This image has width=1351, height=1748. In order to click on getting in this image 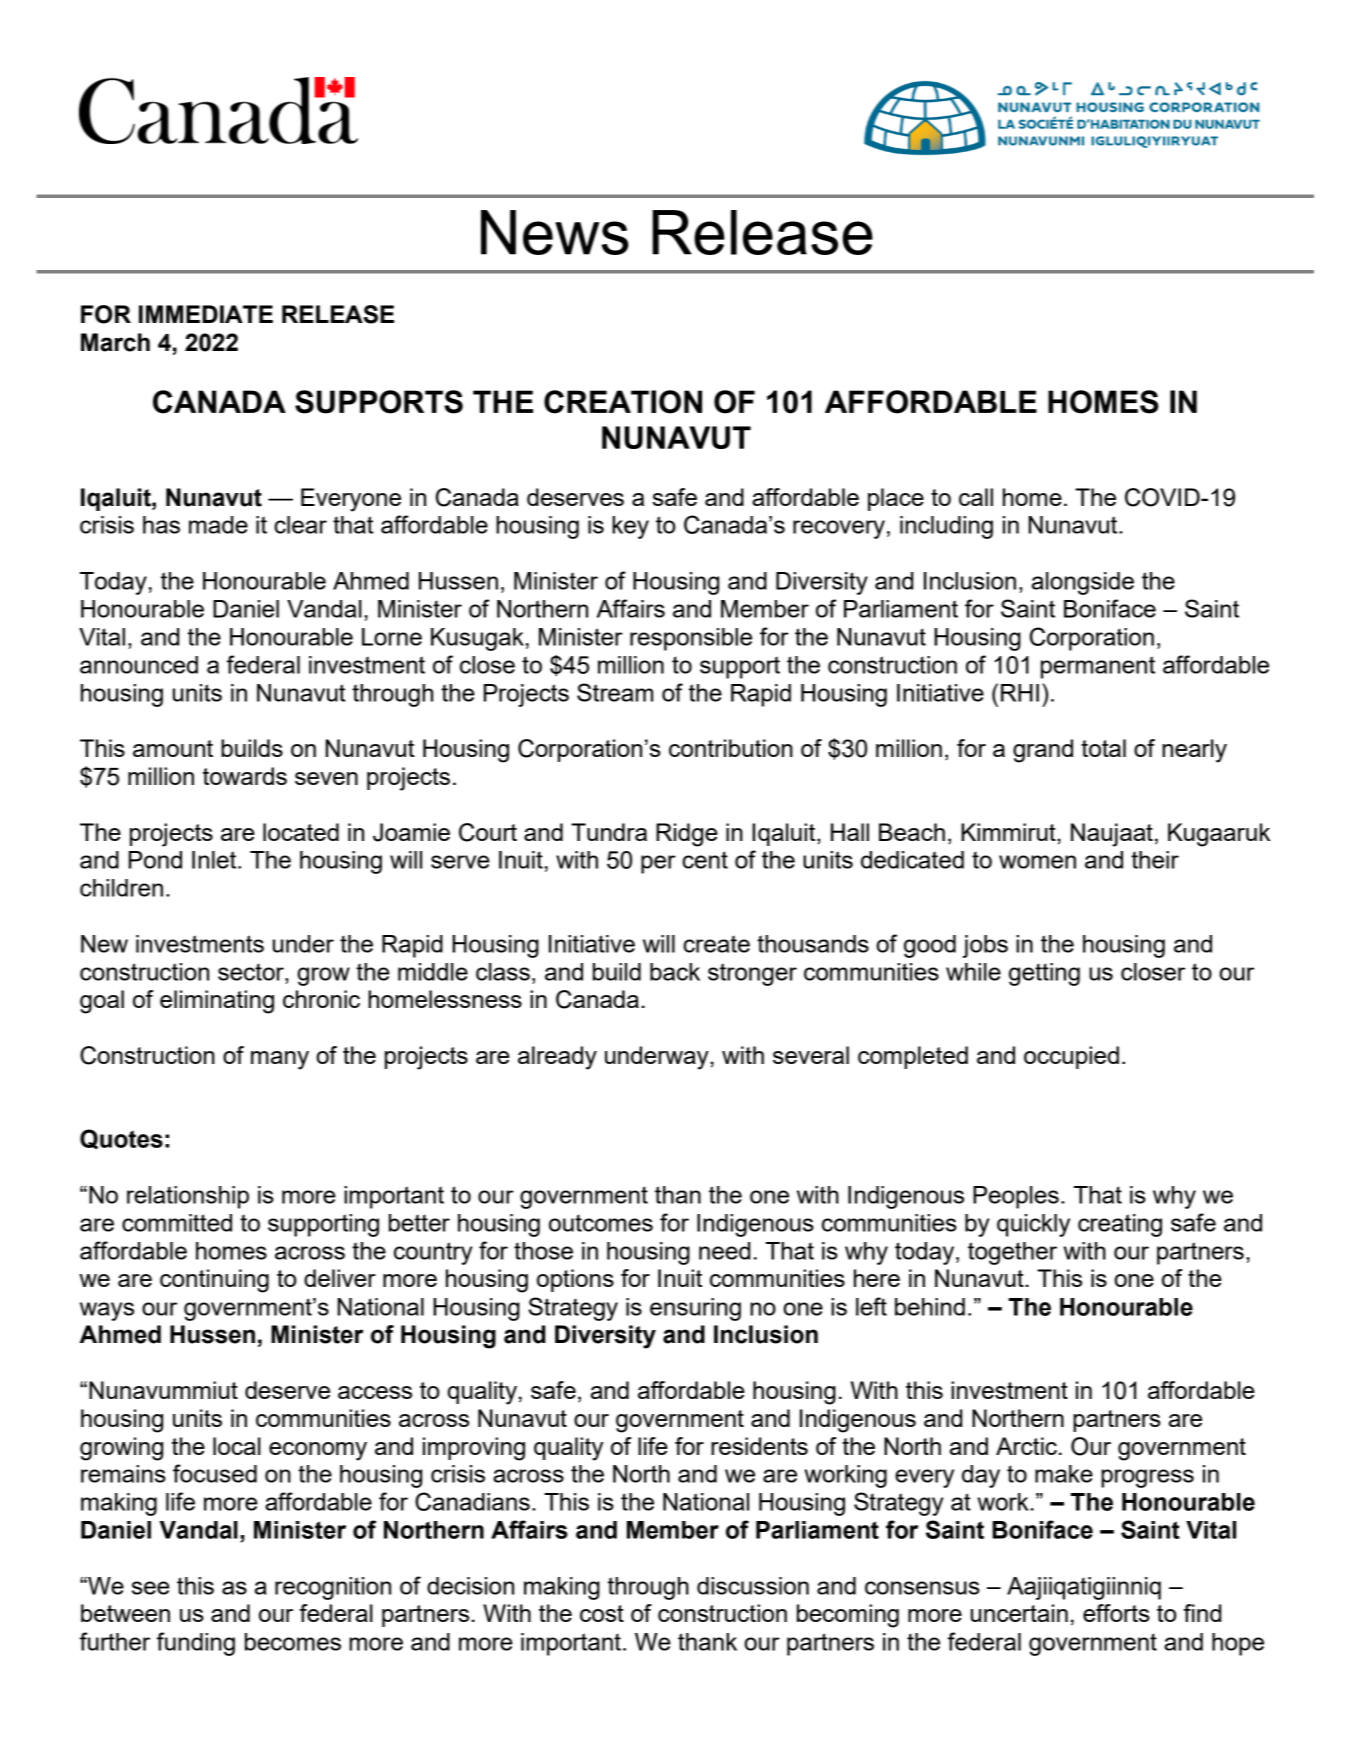, I will do `click(1044, 974)`.
